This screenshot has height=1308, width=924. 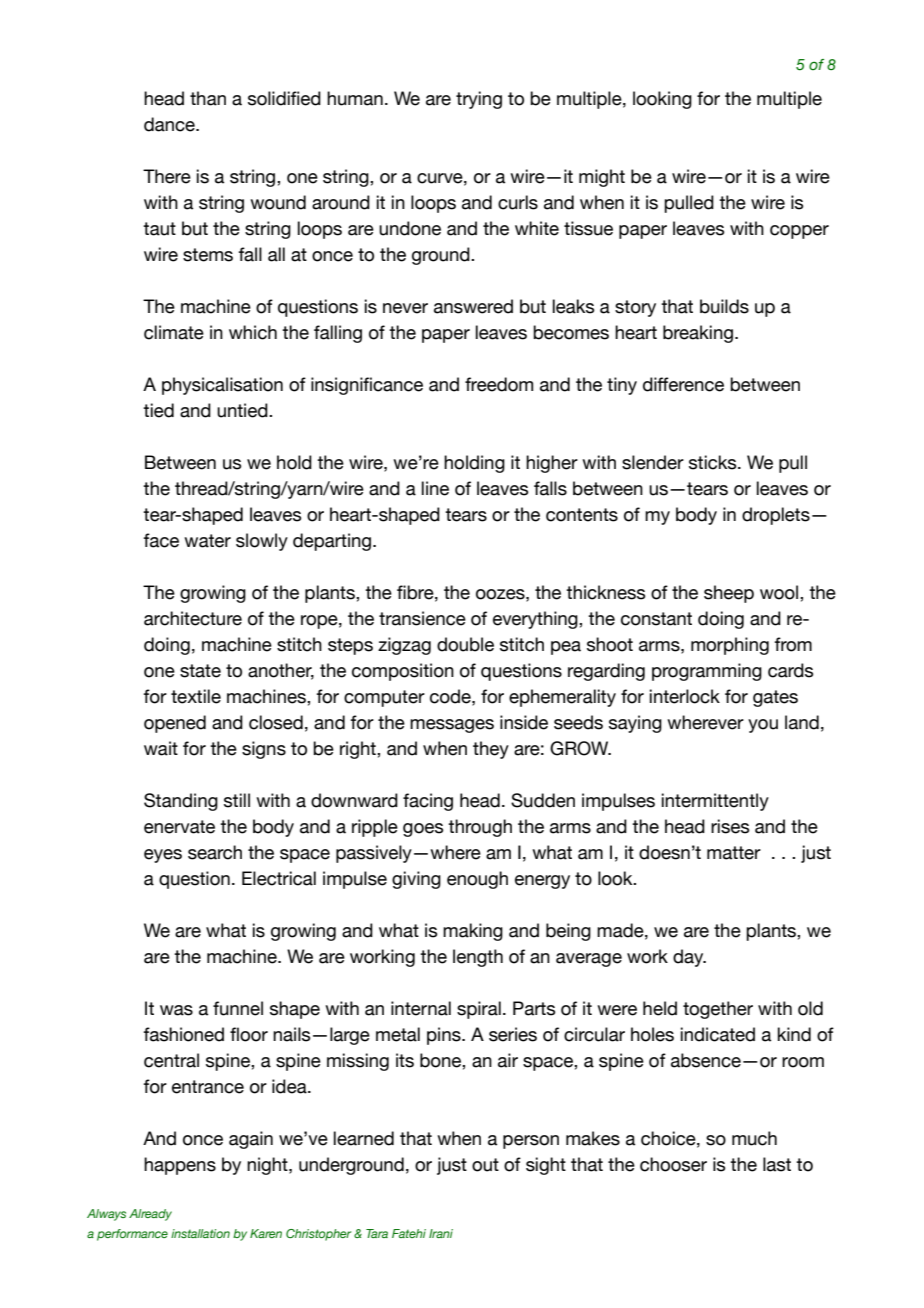 I want to click on was, so click(x=176, y=1010).
